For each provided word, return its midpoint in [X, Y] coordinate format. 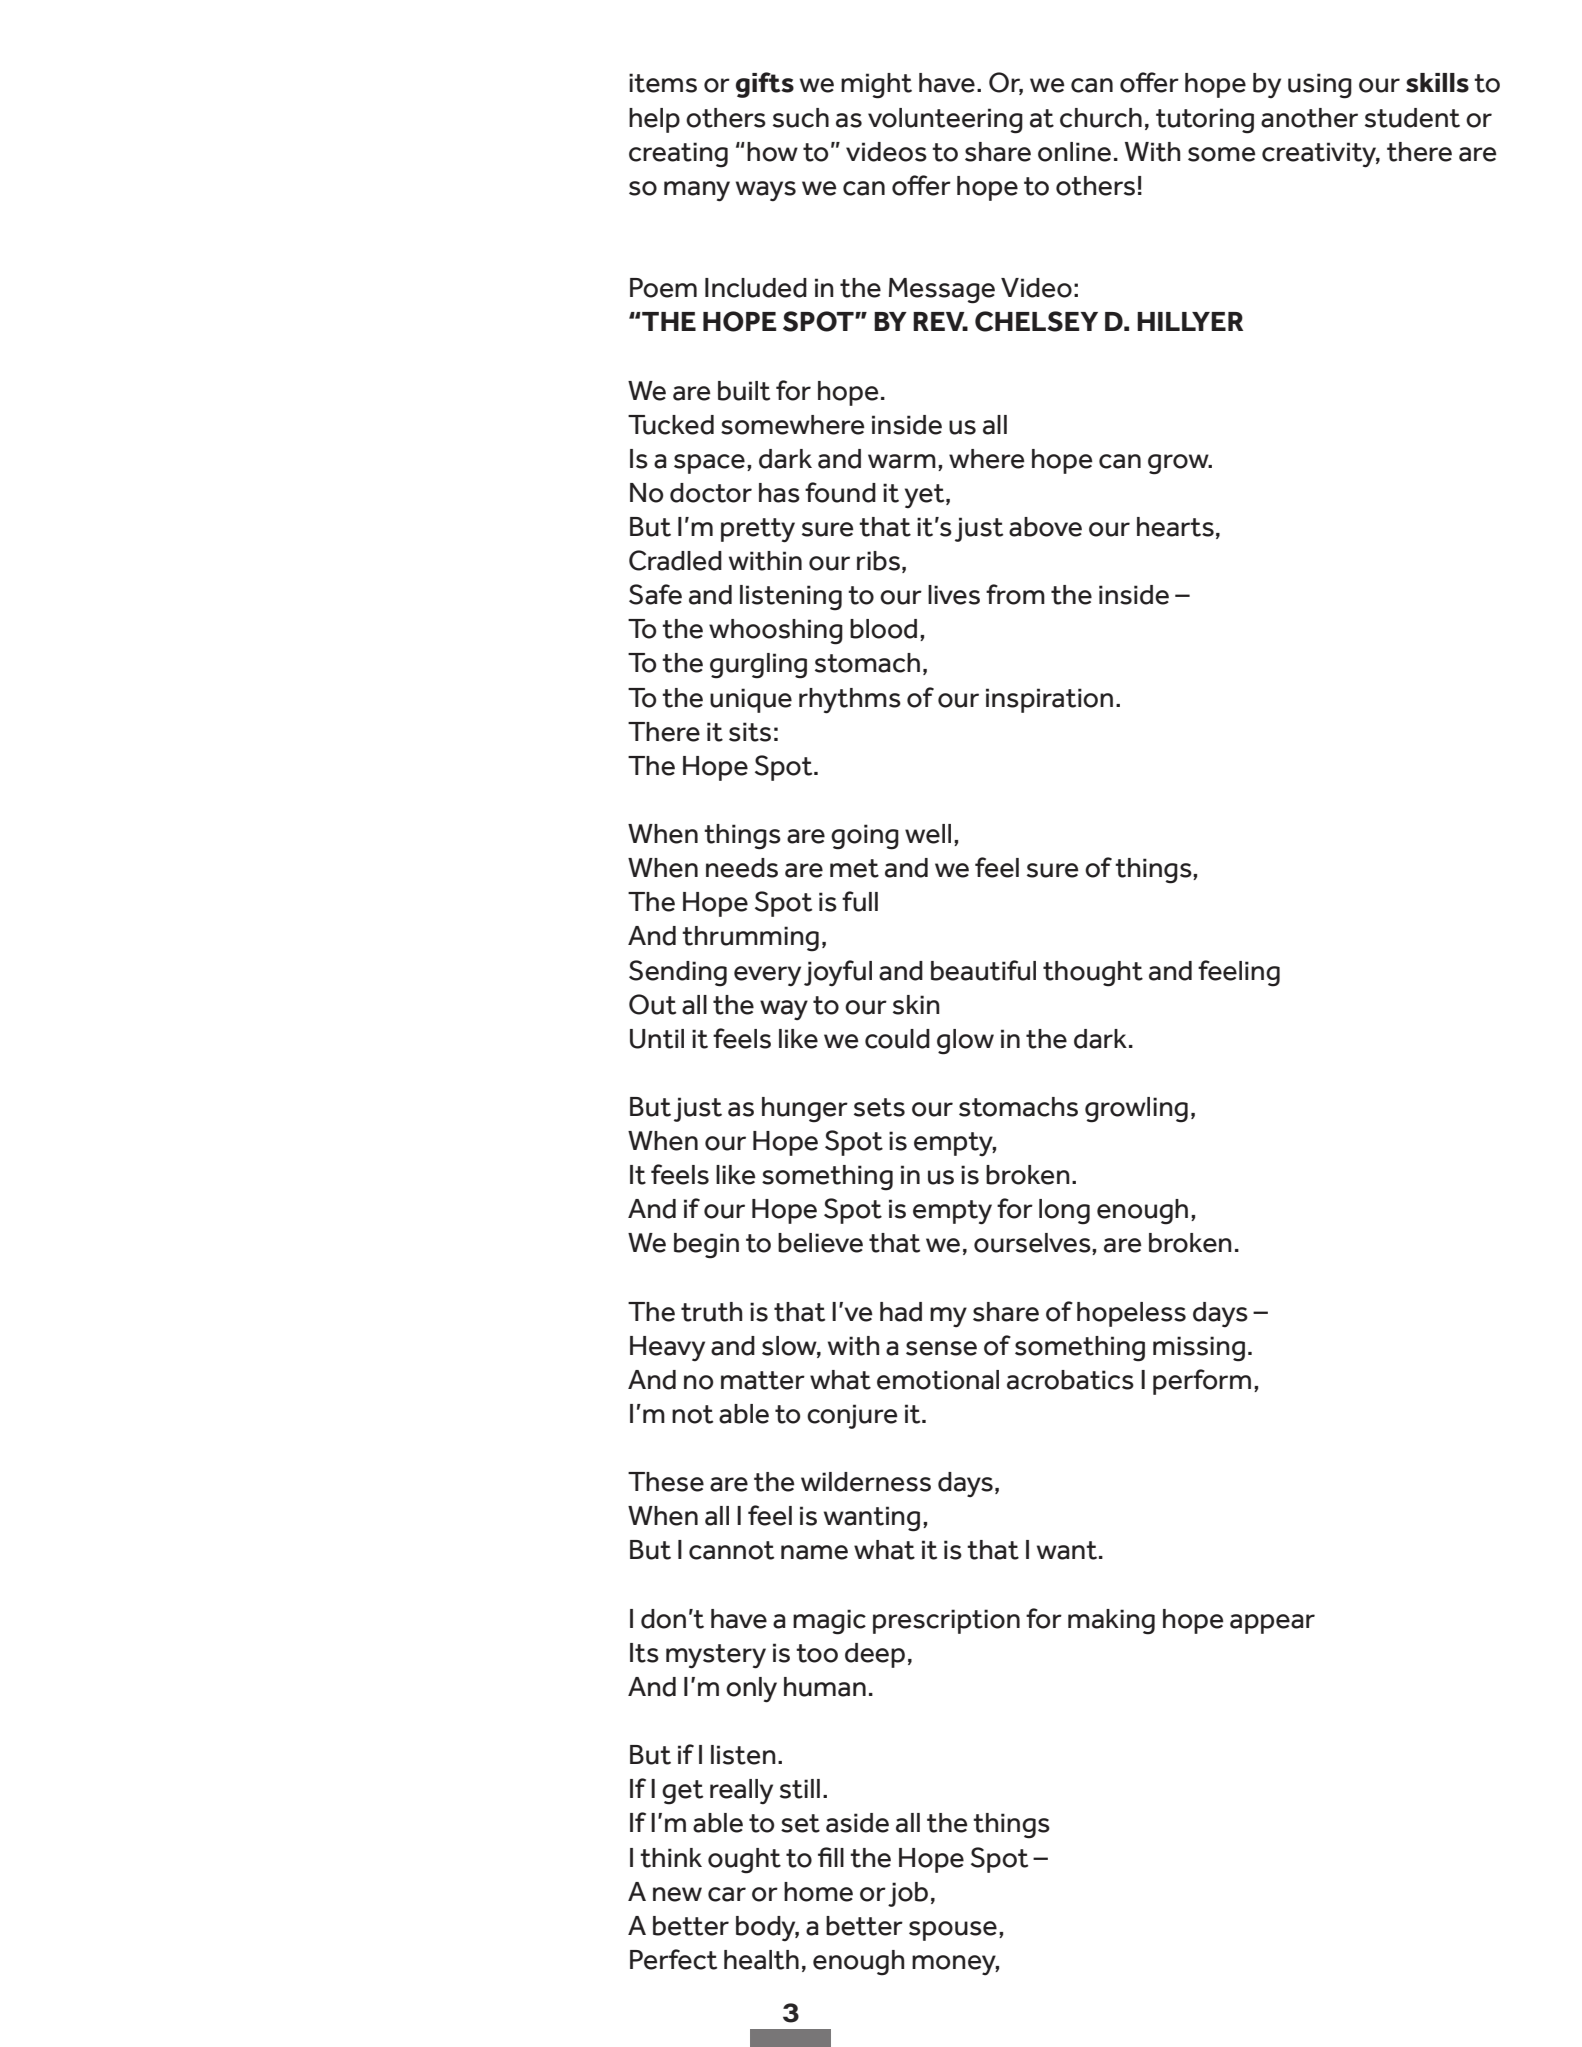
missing [1199, 1349]
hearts [1175, 527]
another [1309, 118]
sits [750, 732]
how [772, 152]
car [727, 1894]
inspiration [1049, 700]
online [1074, 152]
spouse [953, 1931]
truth [711, 1312]
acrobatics [1070, 1380]
